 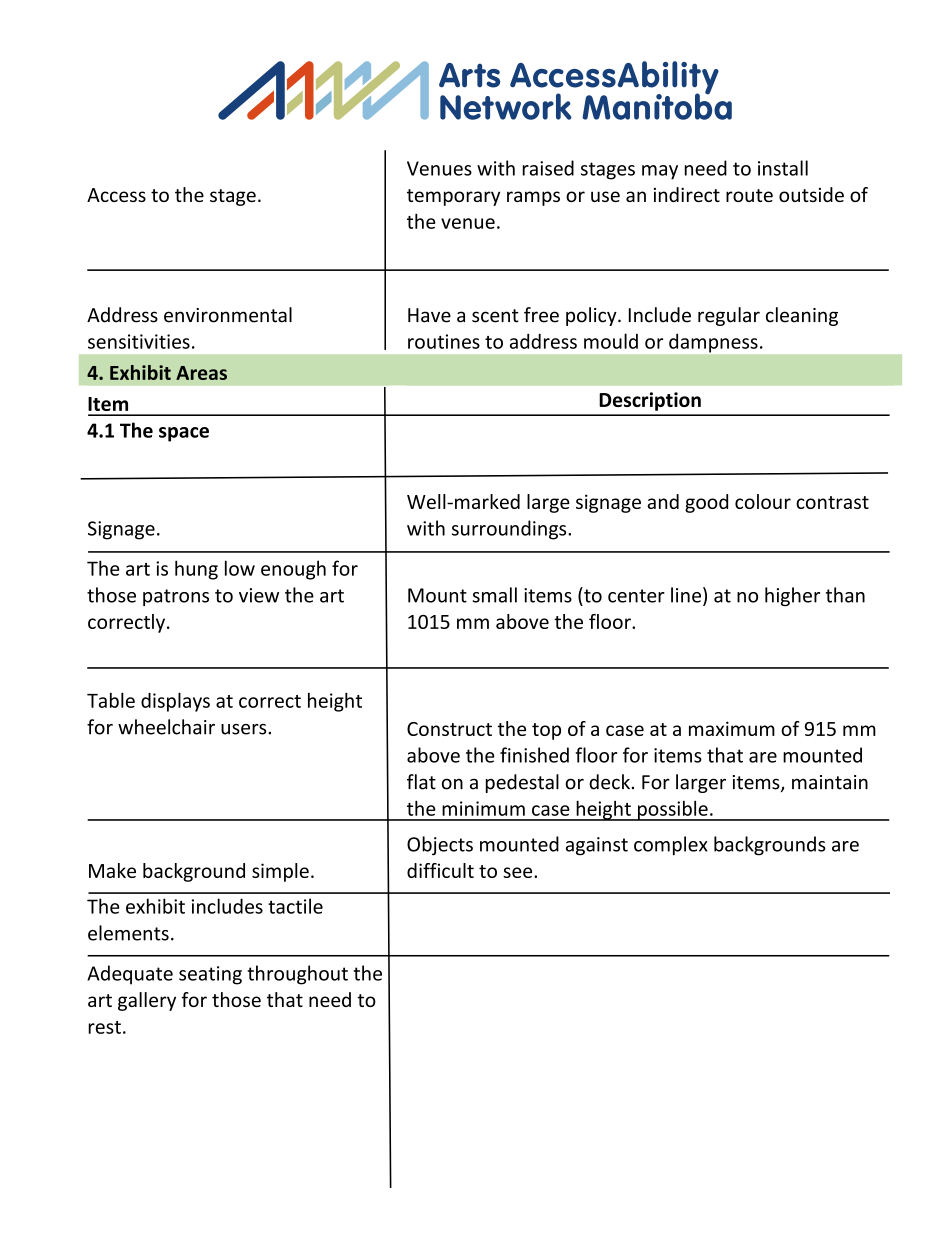 I want to click on maximum, so click(x=732, y=728).
